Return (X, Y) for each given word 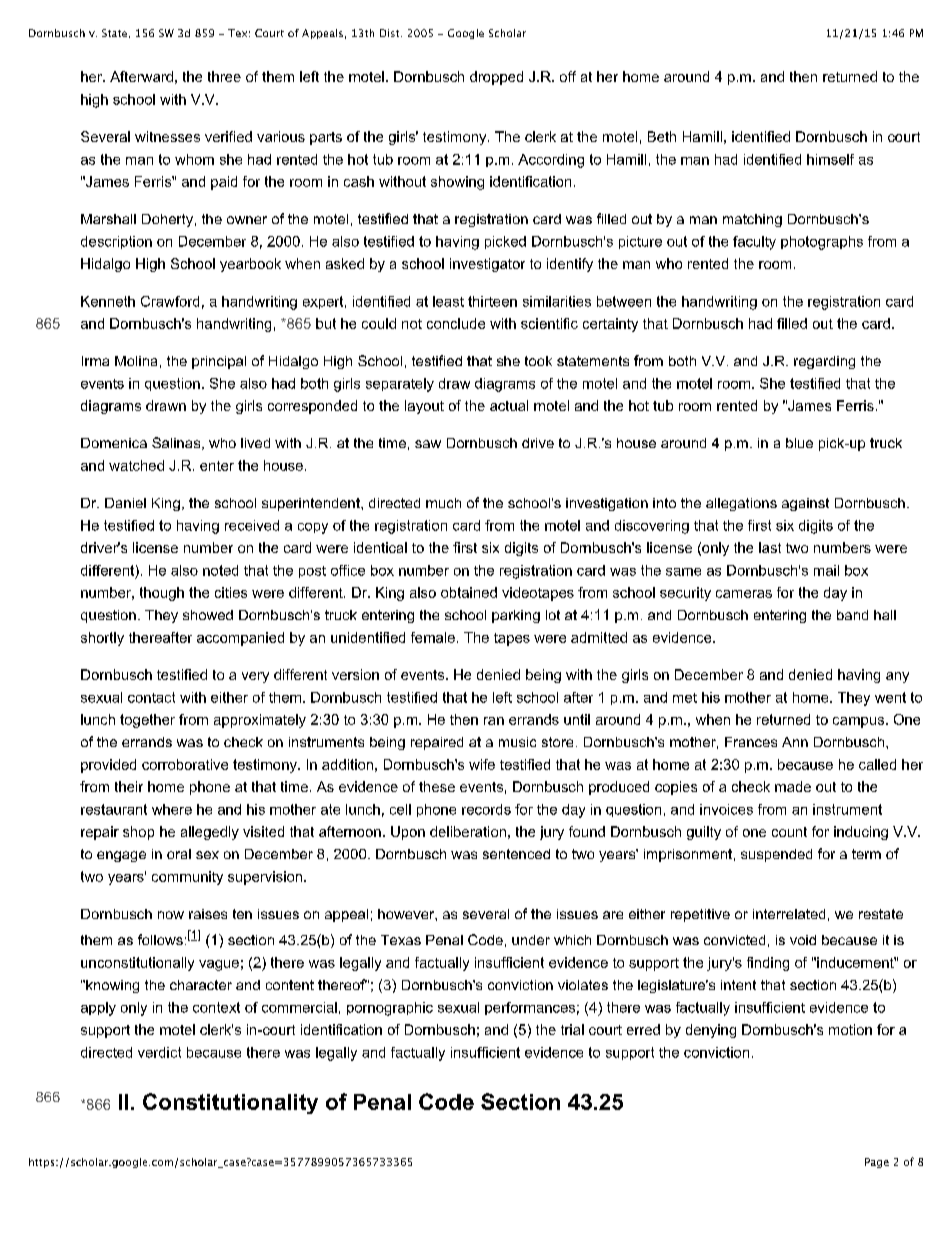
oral (179, 854)
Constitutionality (230, 1103)
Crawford (170, 301)
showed (208, 615)
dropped (496, 78)
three (224, 76)
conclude (456, 323)
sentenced (516, 854)
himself (830, 159)
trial (572, 1029)
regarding (824, 362)
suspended (776, 855)
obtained (469, 592)
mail (826, 570)
